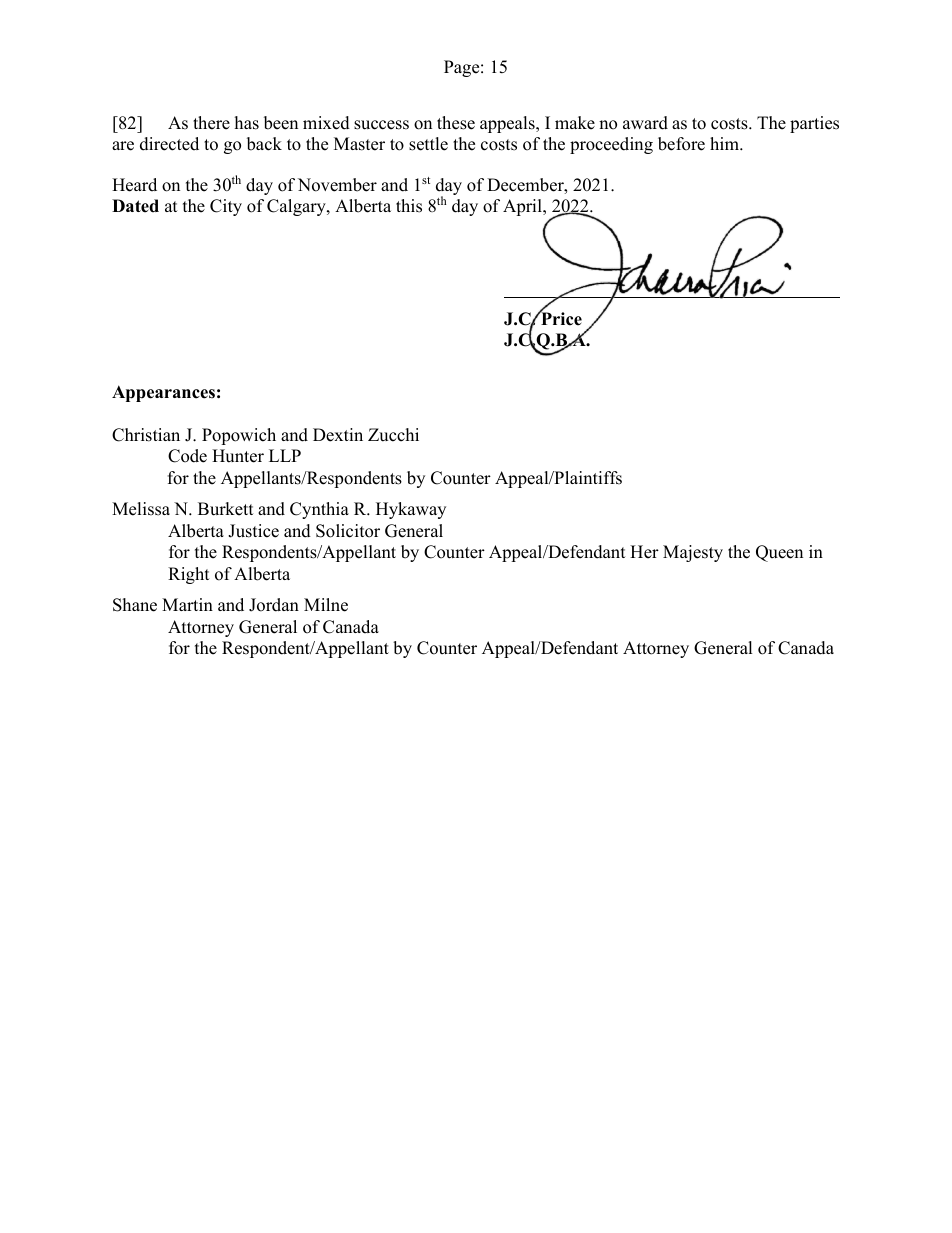 The height and width of the document is (1233, 952). Describe the element at coordinates (187, 456) in the document. I see `Code` at that location.
